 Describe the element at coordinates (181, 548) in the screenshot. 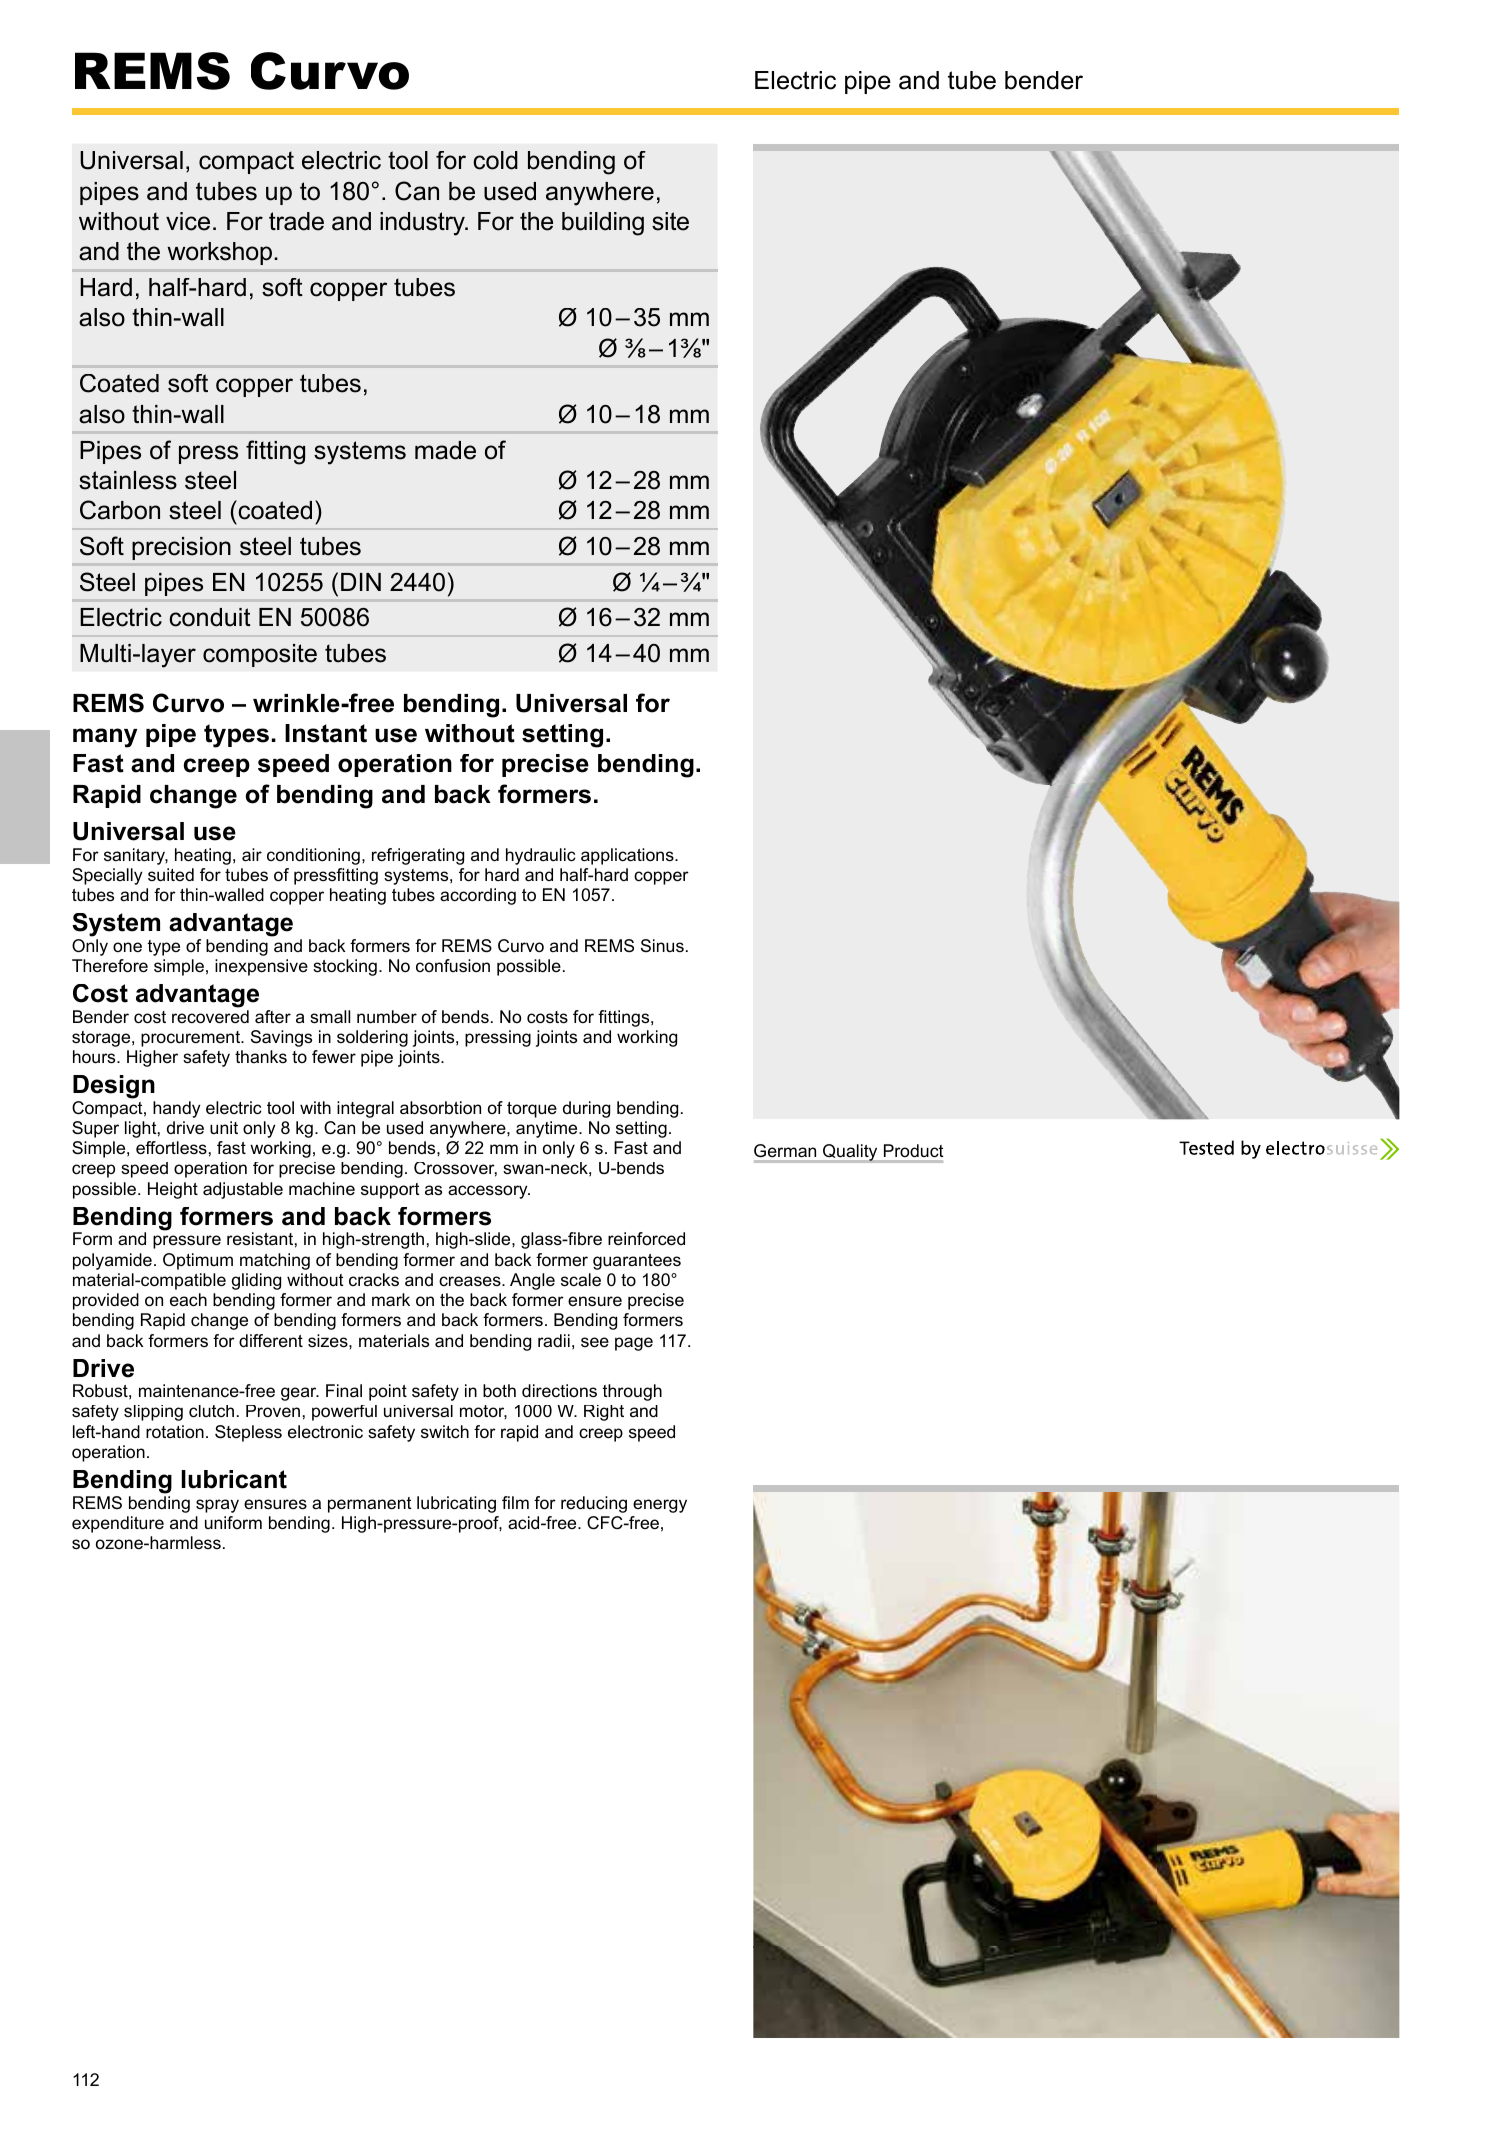

I see `precision` at that location.
